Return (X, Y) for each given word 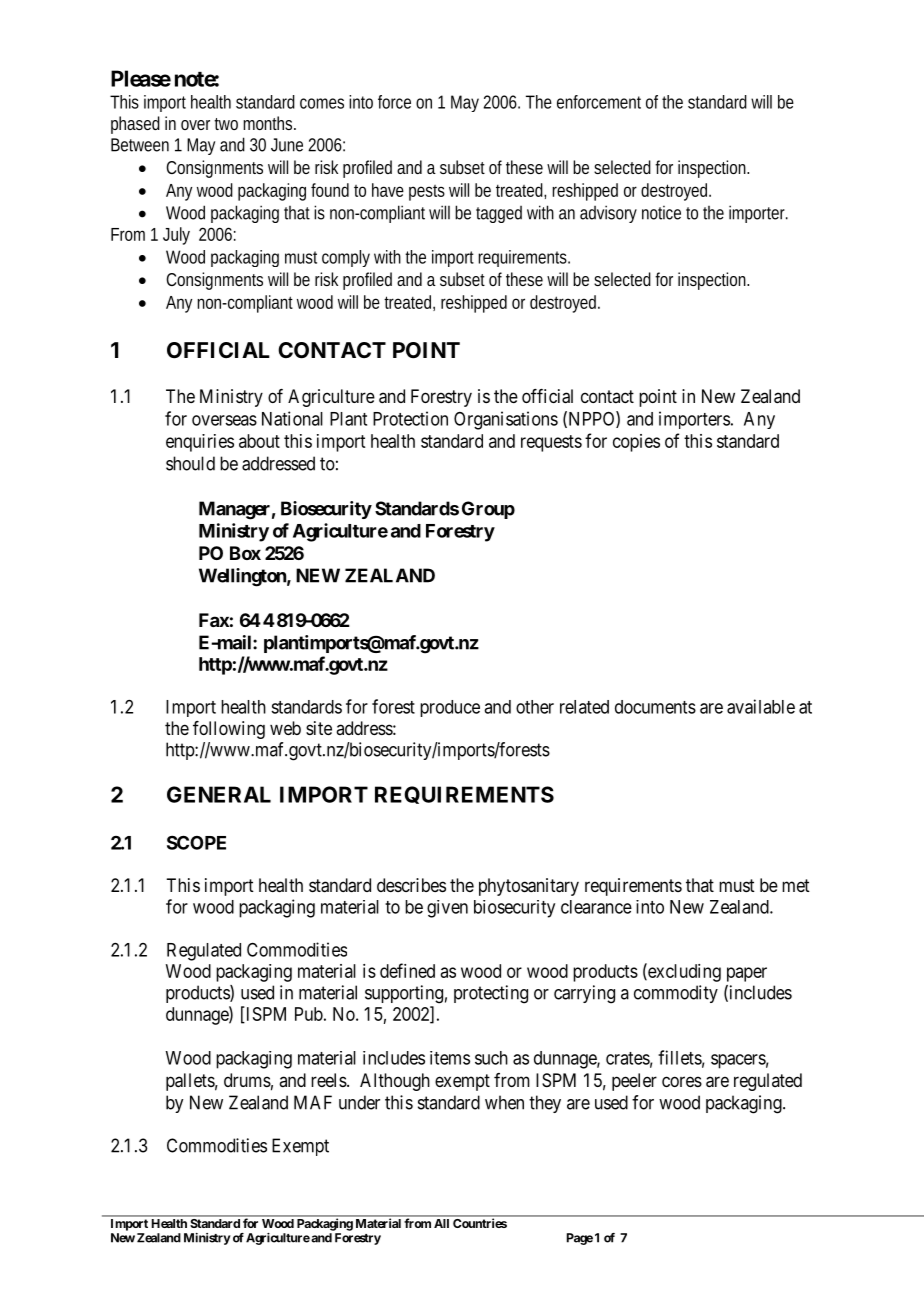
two (226, 124)
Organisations (506, 420)
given (447, 909)
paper (747, 974)
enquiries (200, 443)
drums (247, 1080)
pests (427, 193)
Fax (214, 620)
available (761, 706)
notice (661, 213)
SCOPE (196, 842)
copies (636, 443)
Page (580, 1239)
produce (450, 708)
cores (682, 1081)
